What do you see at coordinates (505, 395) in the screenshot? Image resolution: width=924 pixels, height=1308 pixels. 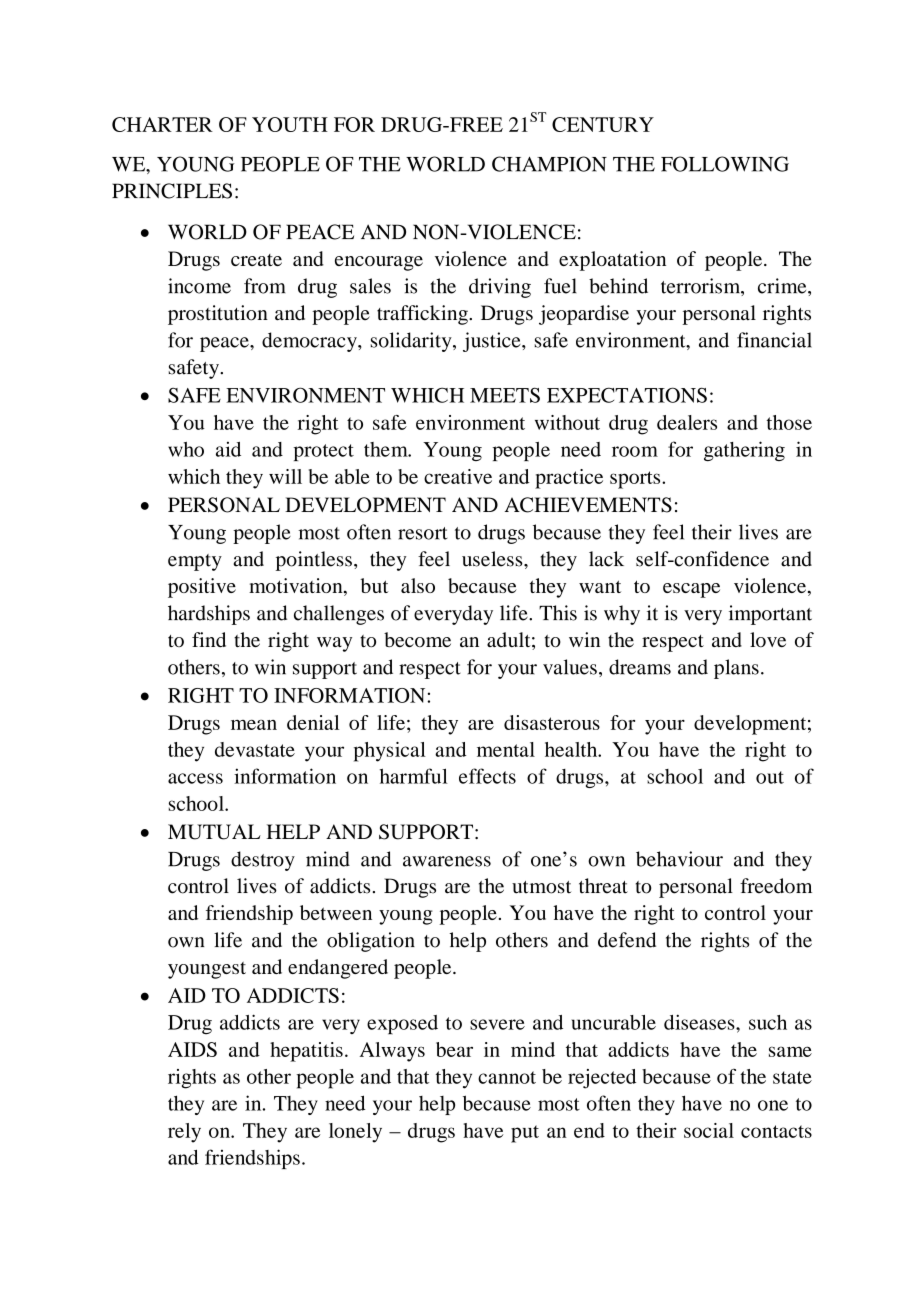 I see `MEETS` at bounding box center [505, 395].
